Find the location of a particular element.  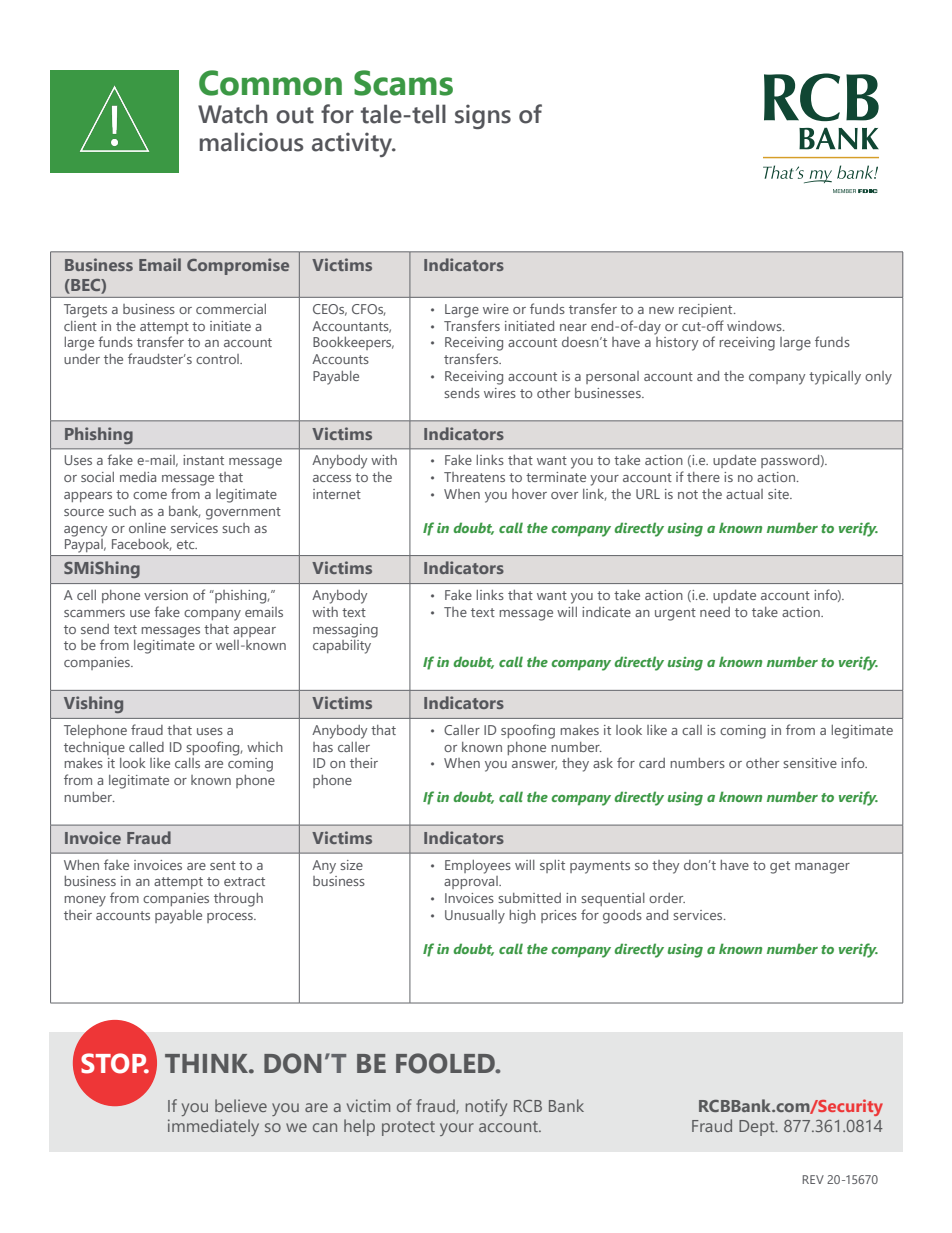

recipient is located at coordinates (707, 310).
